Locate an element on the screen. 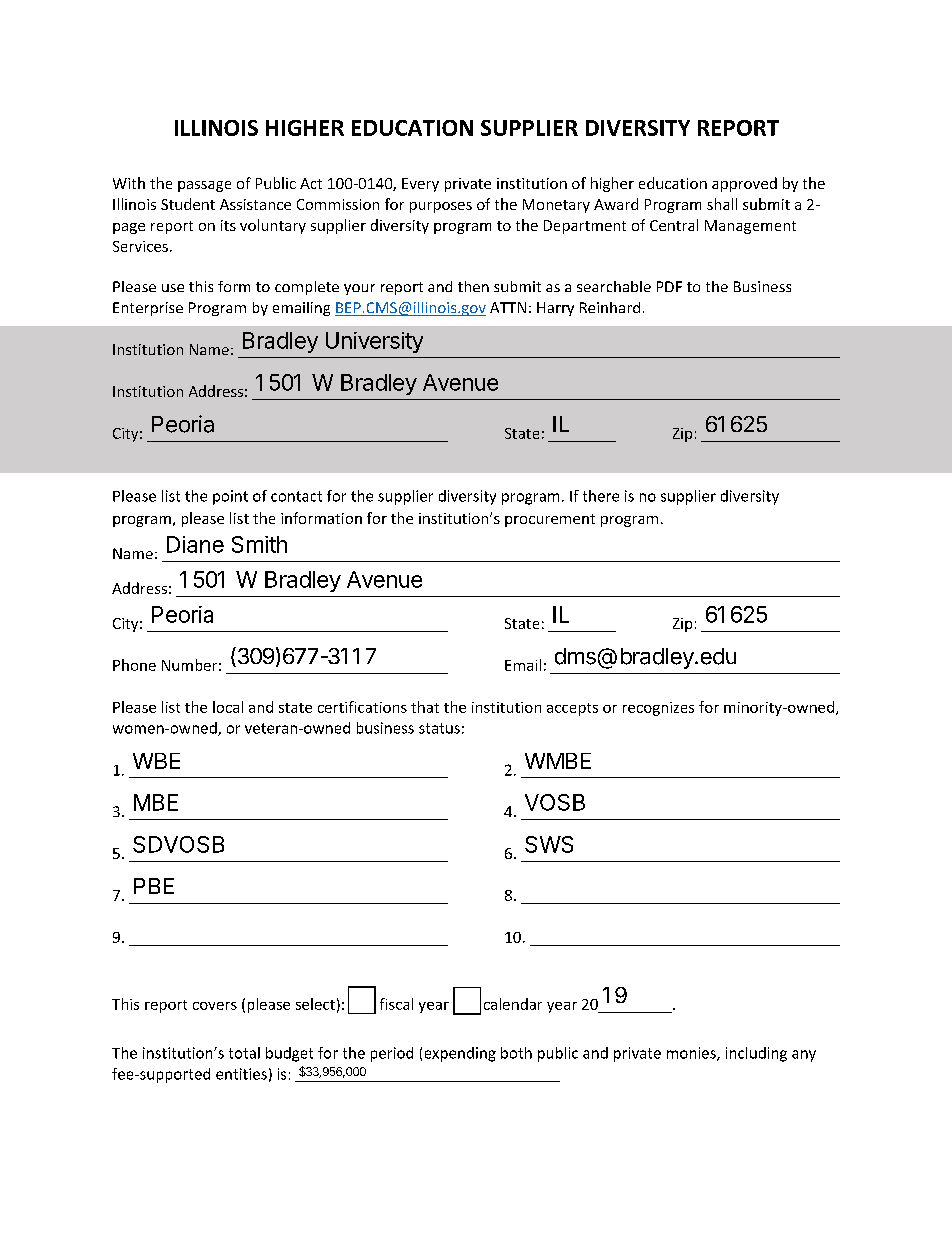  shall is located at coordinates (722, 204).
